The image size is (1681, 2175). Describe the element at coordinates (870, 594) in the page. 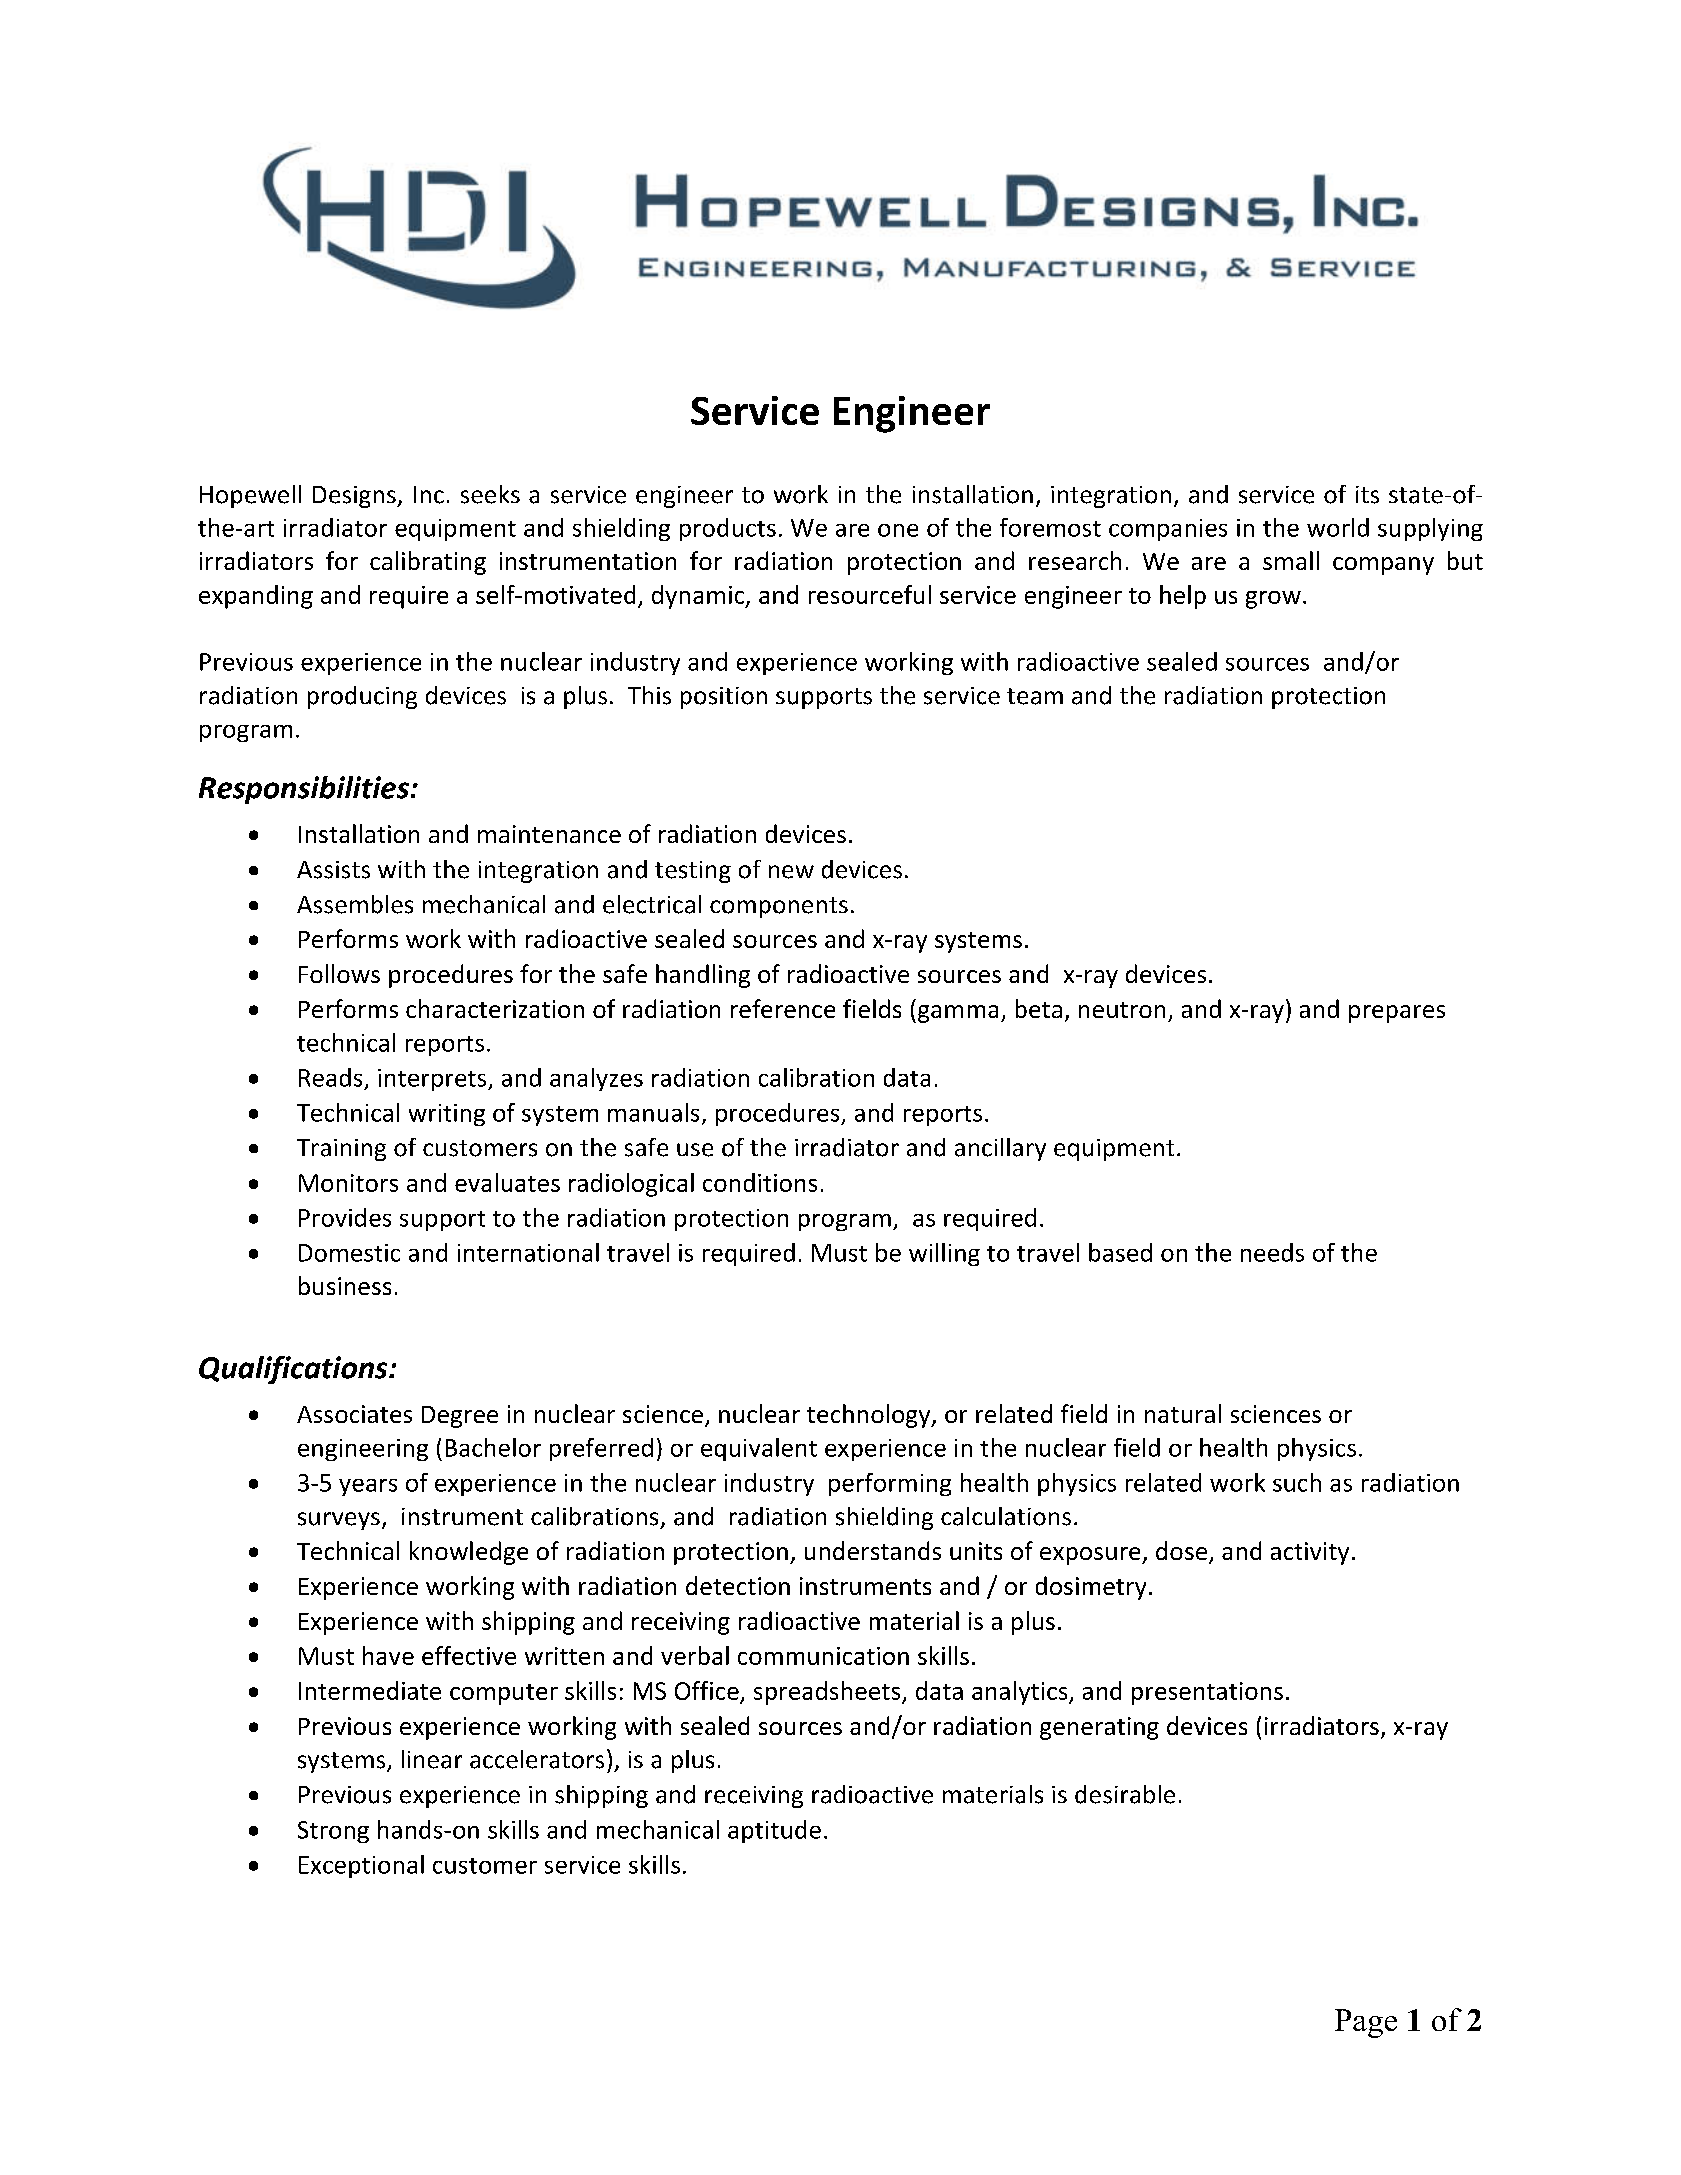

I see `resourceful` at that location.
